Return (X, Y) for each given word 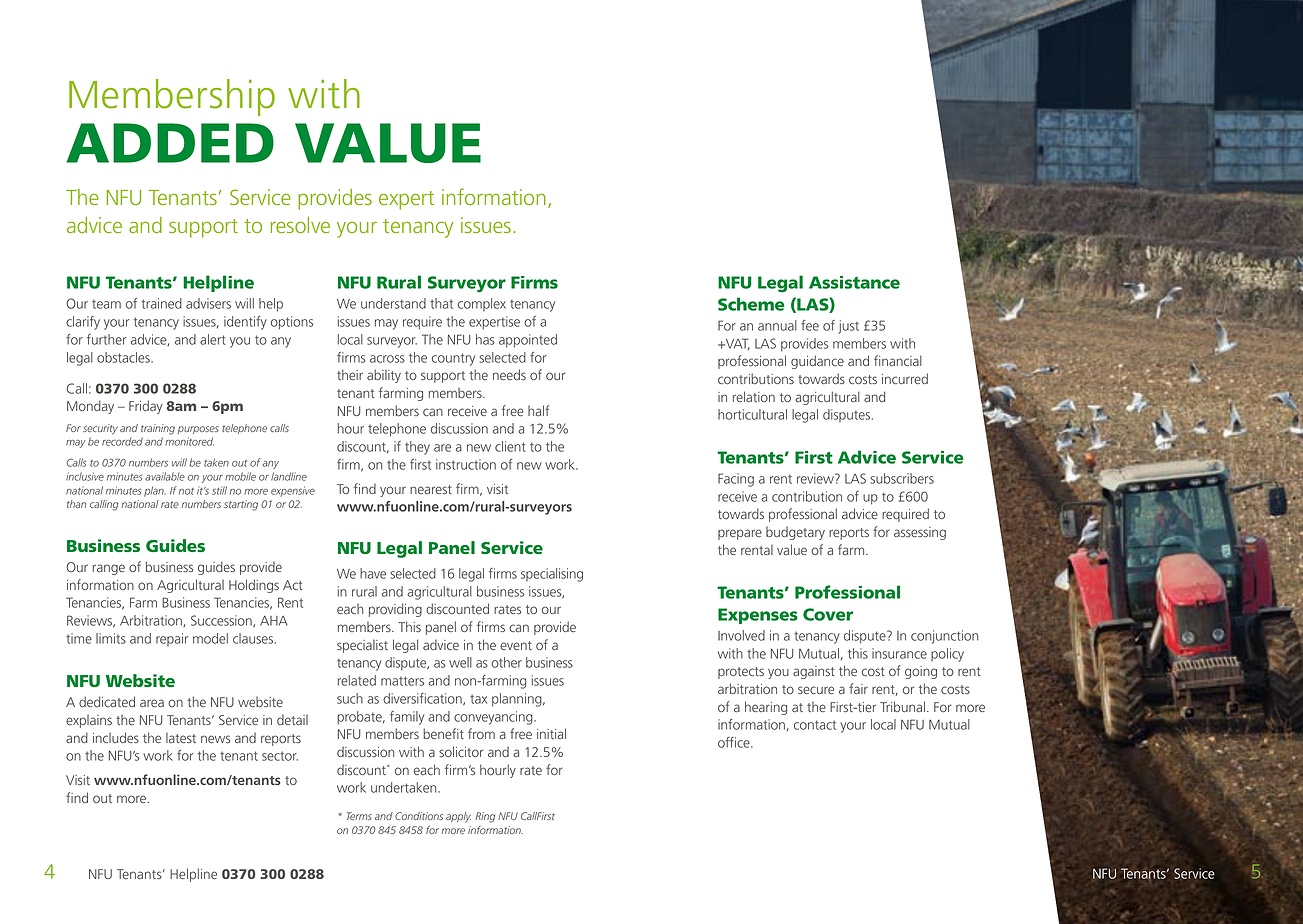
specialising (552, 575)
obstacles (124, 357)
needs (509, 374)
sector (280, 756)
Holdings (254, 586)
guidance (817, 362)
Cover (828, 614)
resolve (300, 225)
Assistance (854, 282)
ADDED (170, 143)
